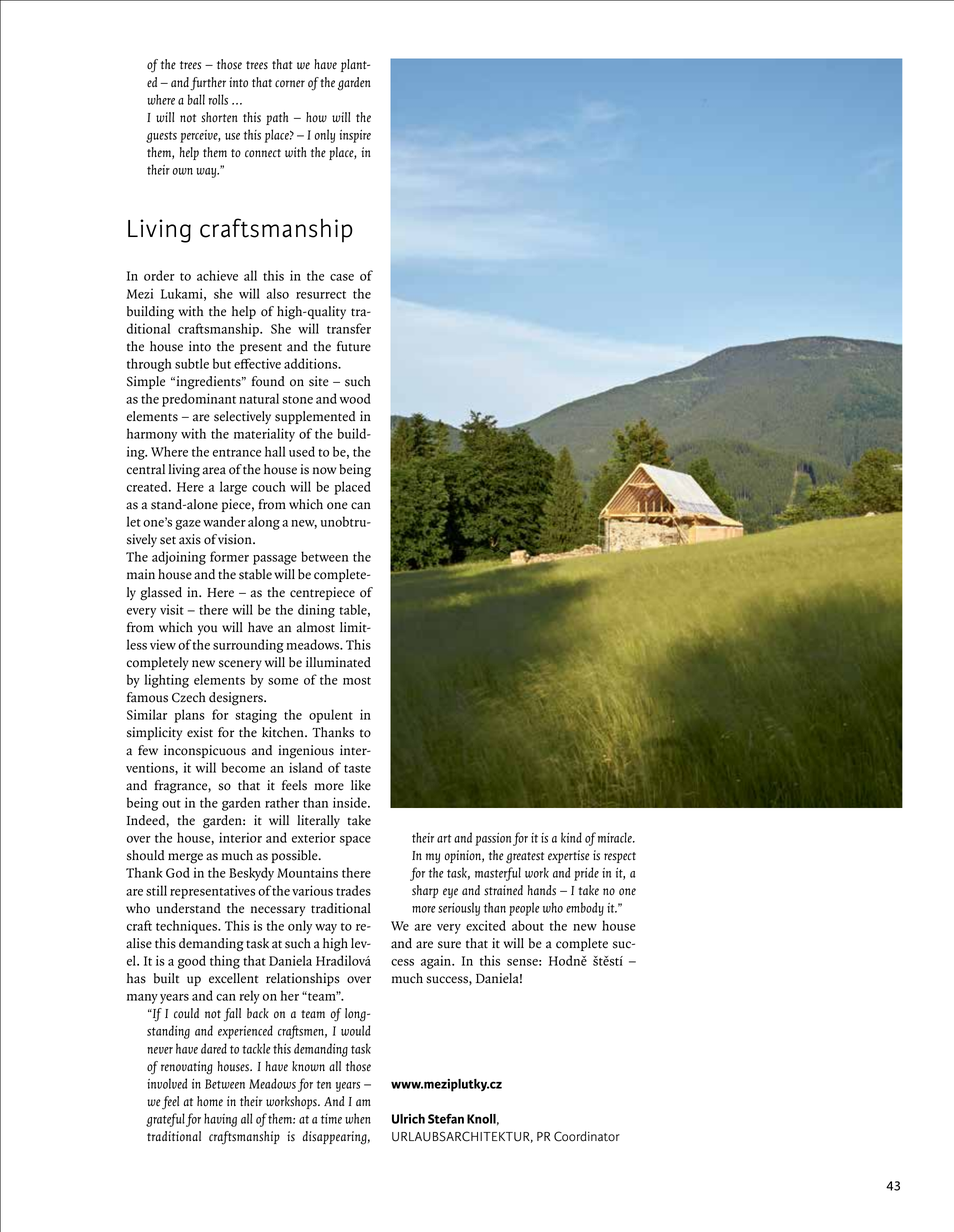 The width and height of the page is (954, 1232). Describe the element at coordinates (196, 99) in the page. I see `ball` at that location.
